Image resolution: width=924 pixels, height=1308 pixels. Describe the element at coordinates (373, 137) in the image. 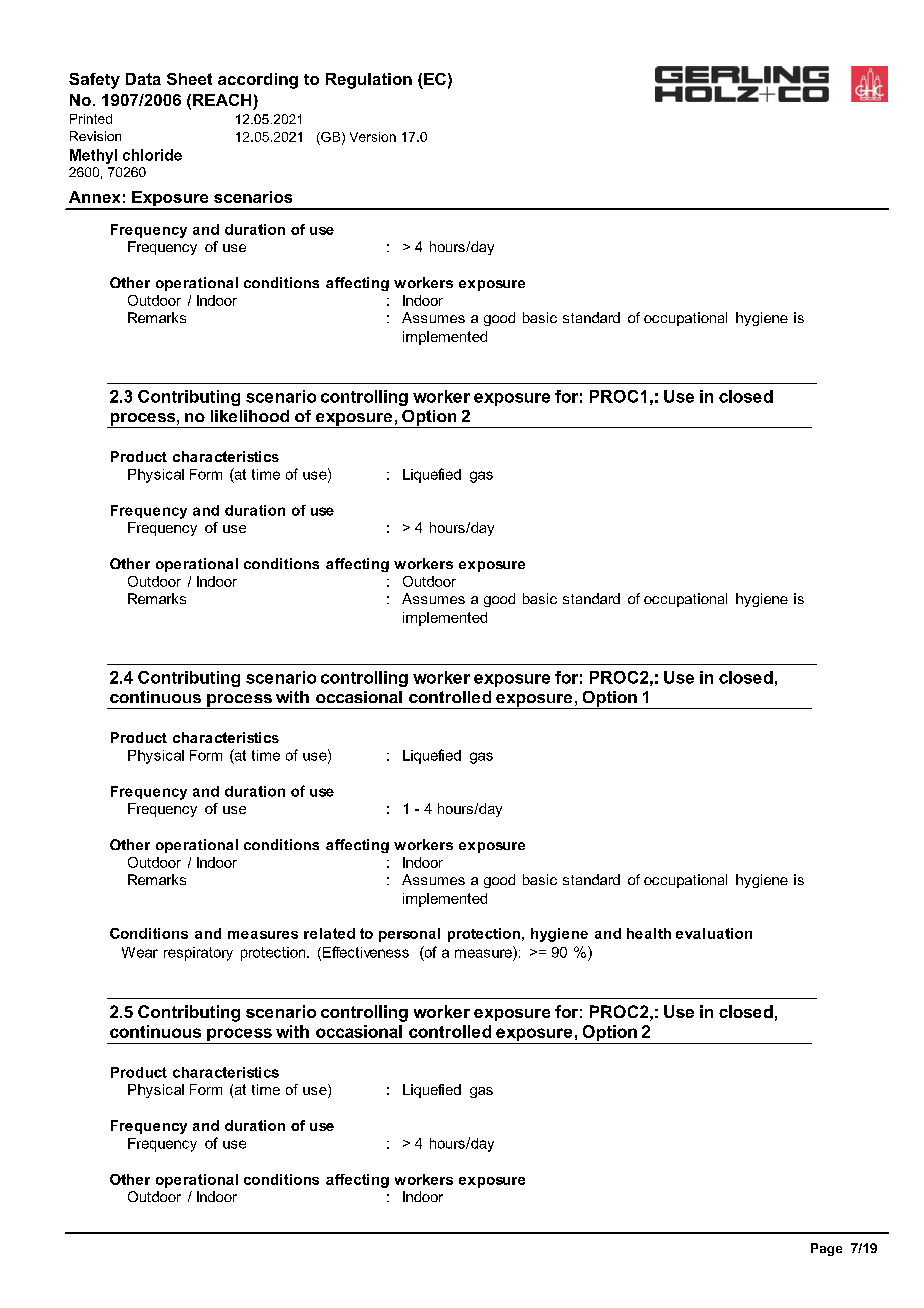

I see `Version` at that location.
